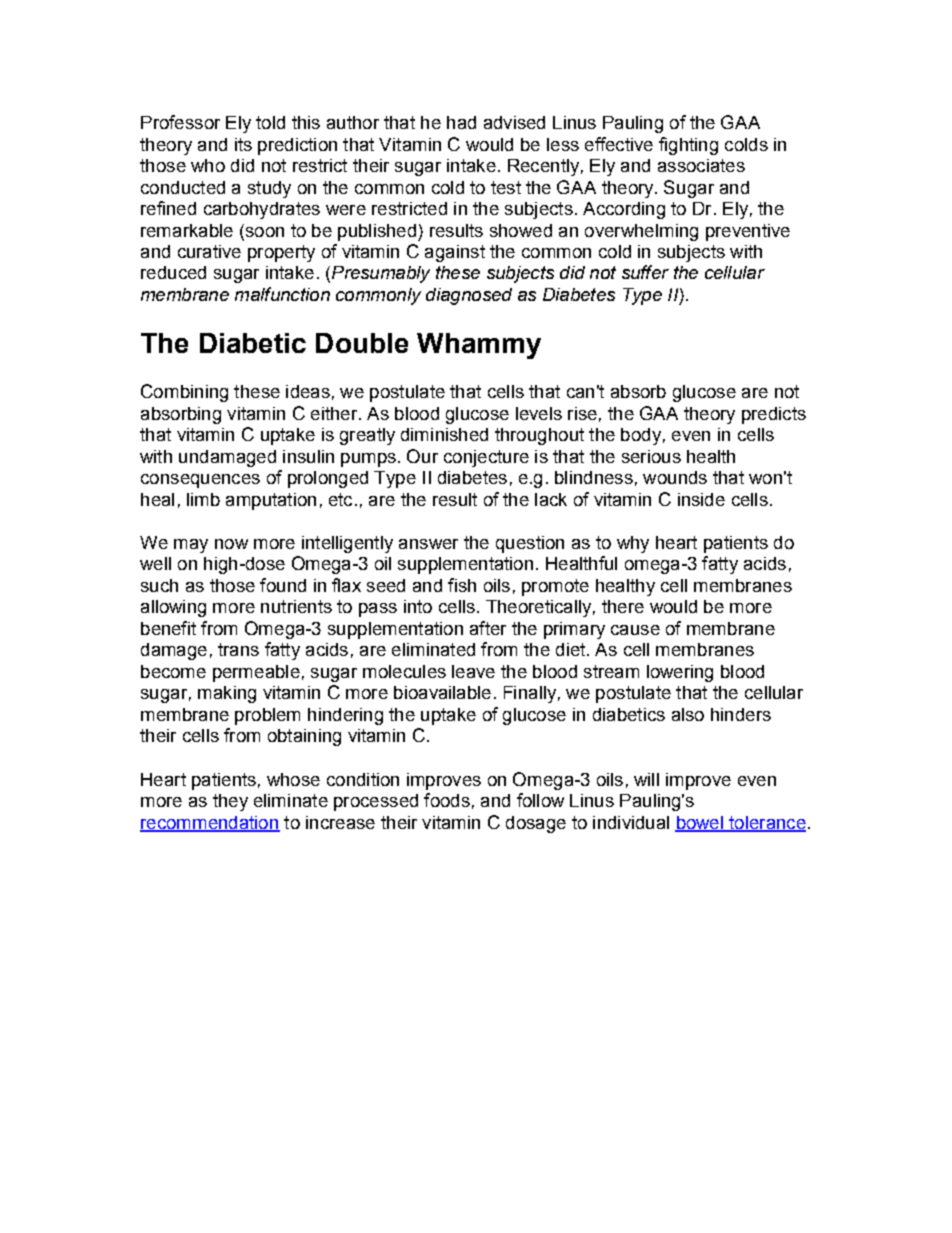 This image has width=952, height=1233. What do you see at coordinates (230, 802) in the image?
I see `they` at bounding box center [230, 802].
